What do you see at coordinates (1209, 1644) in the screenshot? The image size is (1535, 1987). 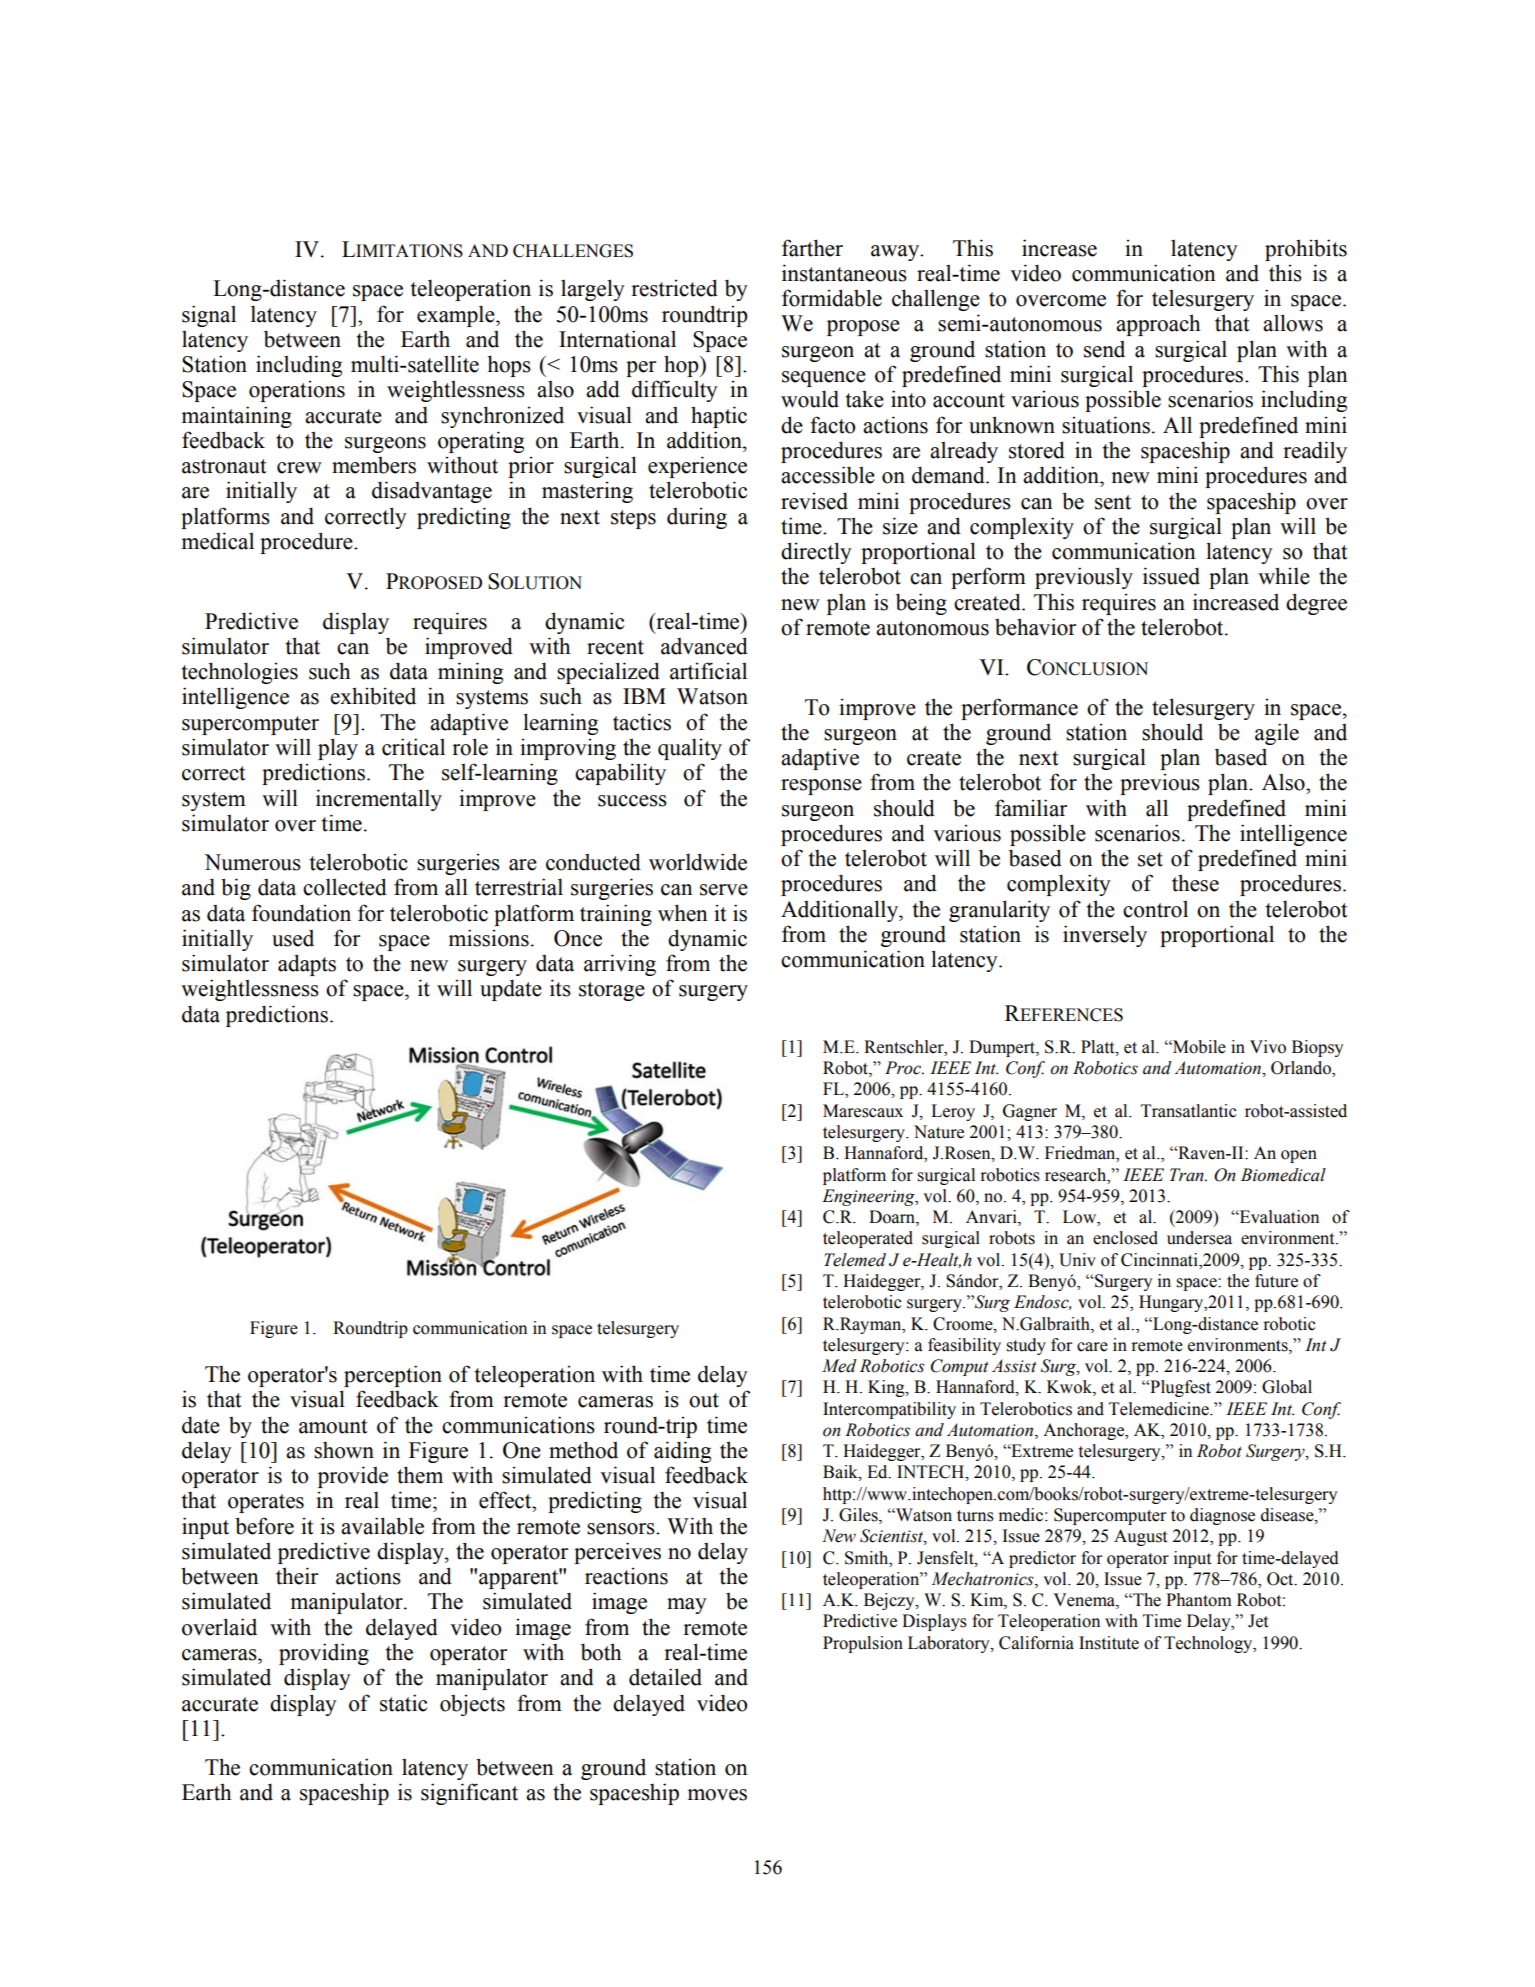 I see `Technology` at bounding box center [1209, 1644].
